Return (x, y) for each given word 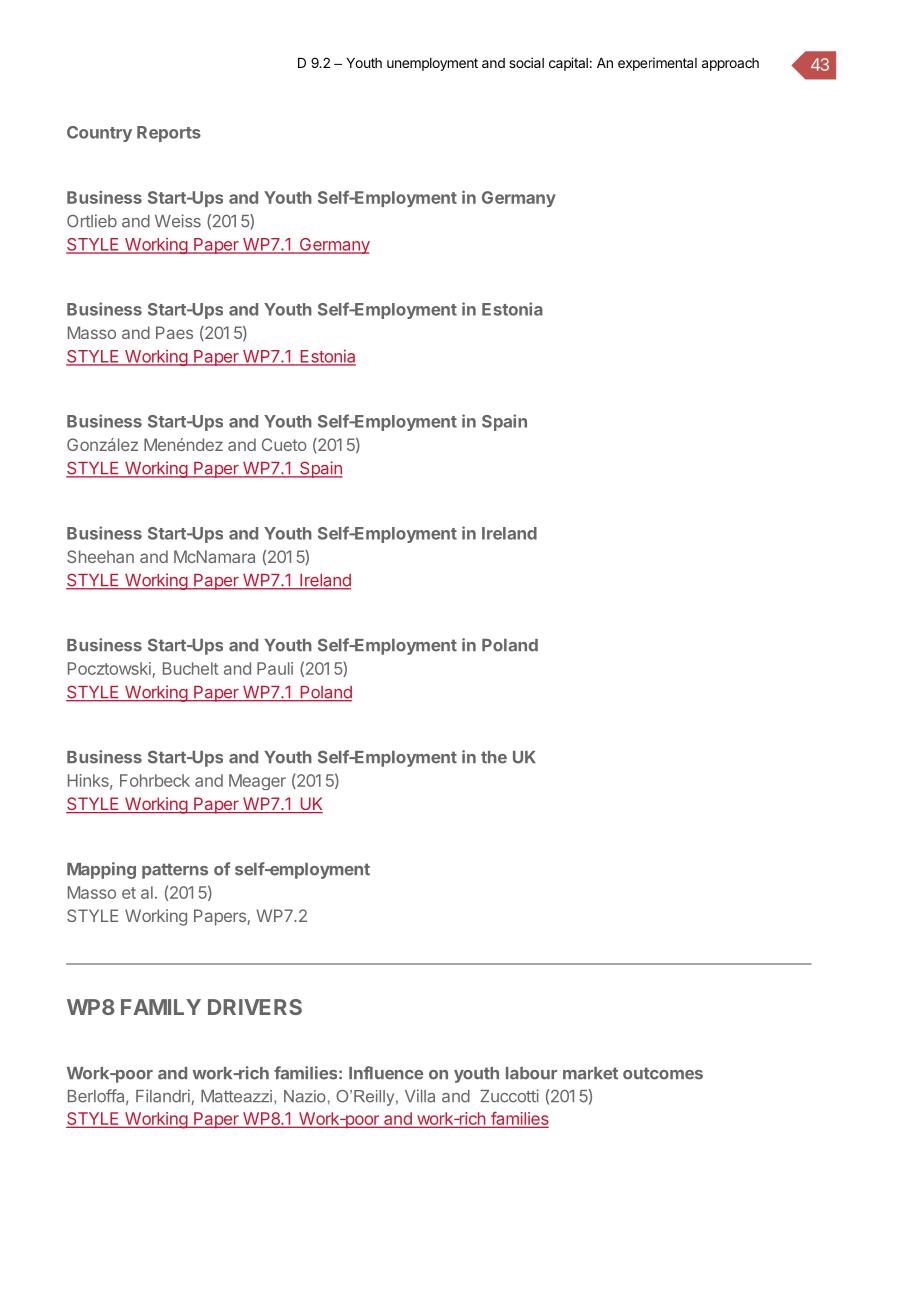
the (494, 757)
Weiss (178, 221)
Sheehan (100, 556)
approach (730, 64)
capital (568, 64)
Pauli (275, 668)
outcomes (663, 1073)
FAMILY (161, 1007)
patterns (175, 871)
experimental (657, 64)
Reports (169, 134)
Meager (257, 782)
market (590, 1073)
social (526, 62)
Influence (386, 1073)
